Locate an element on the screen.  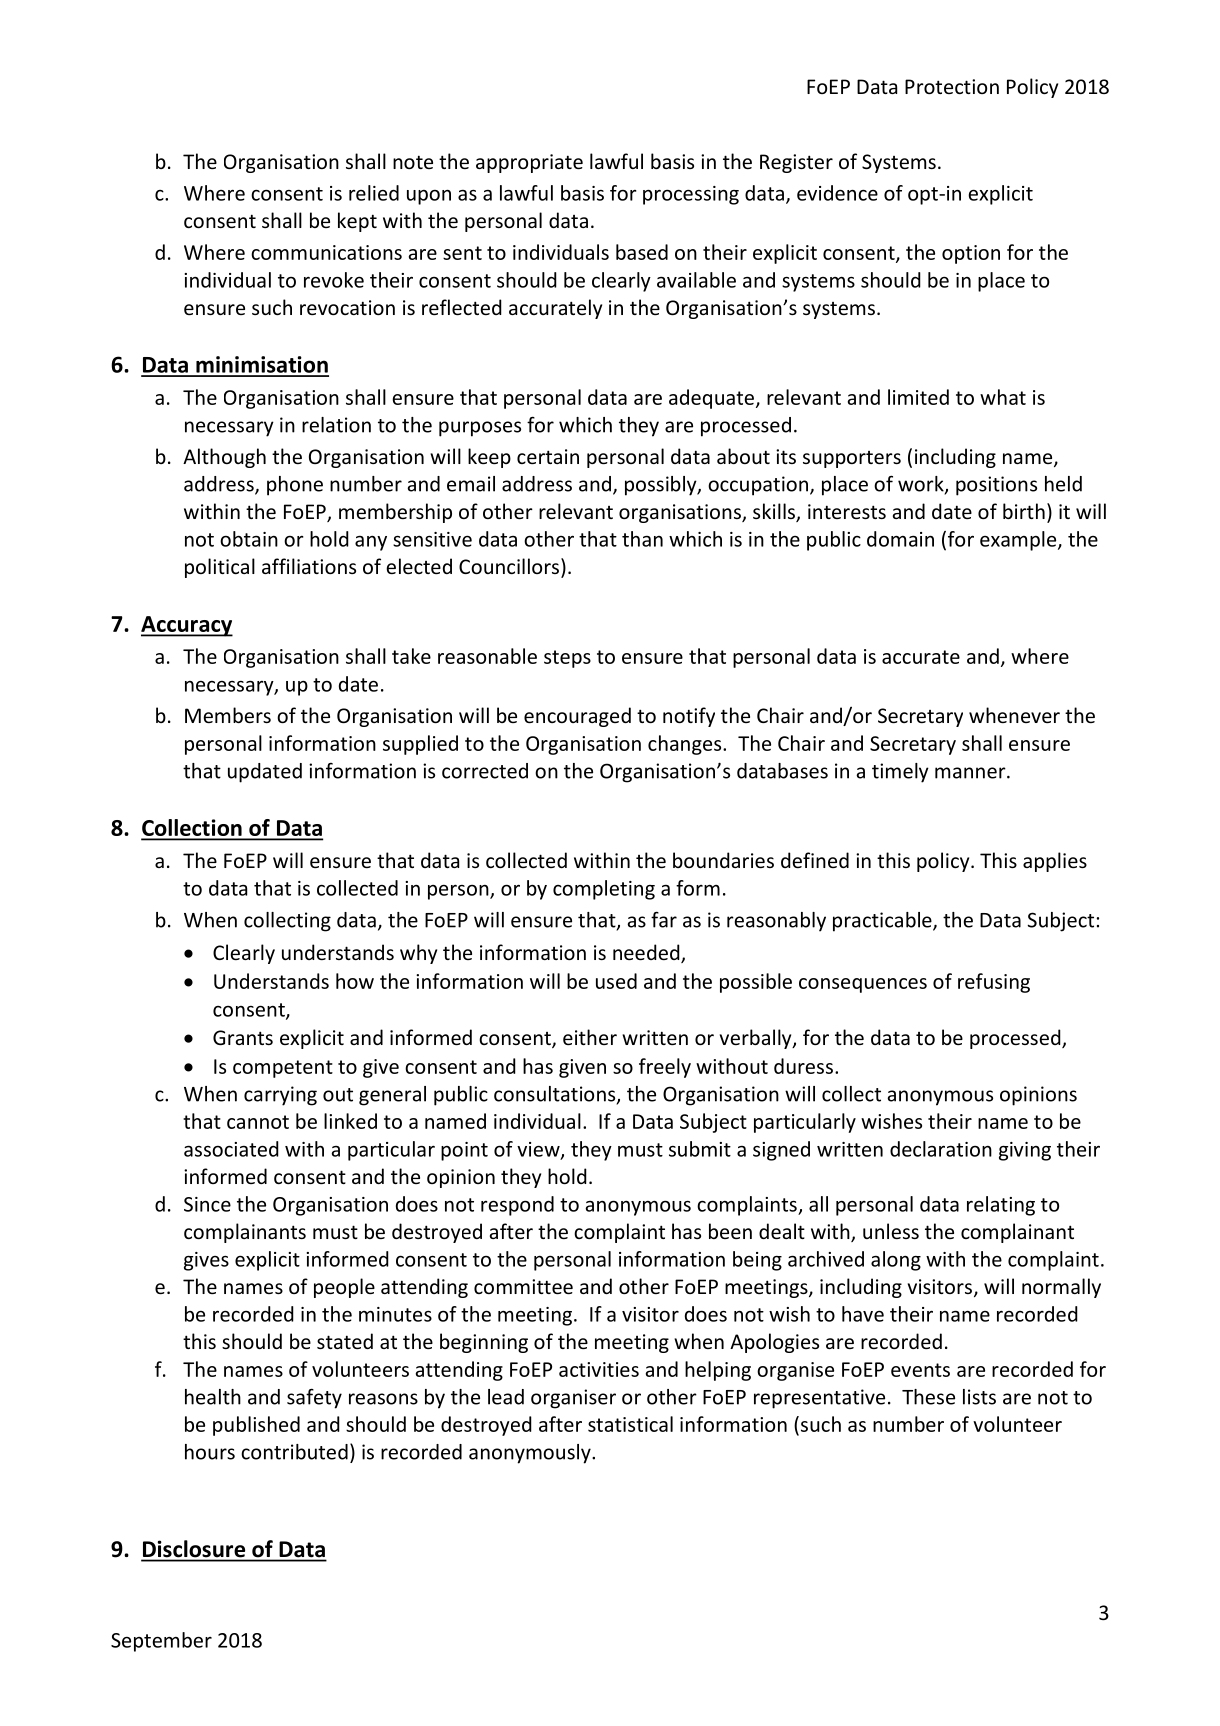
how is located at coordinates (355, 981).
